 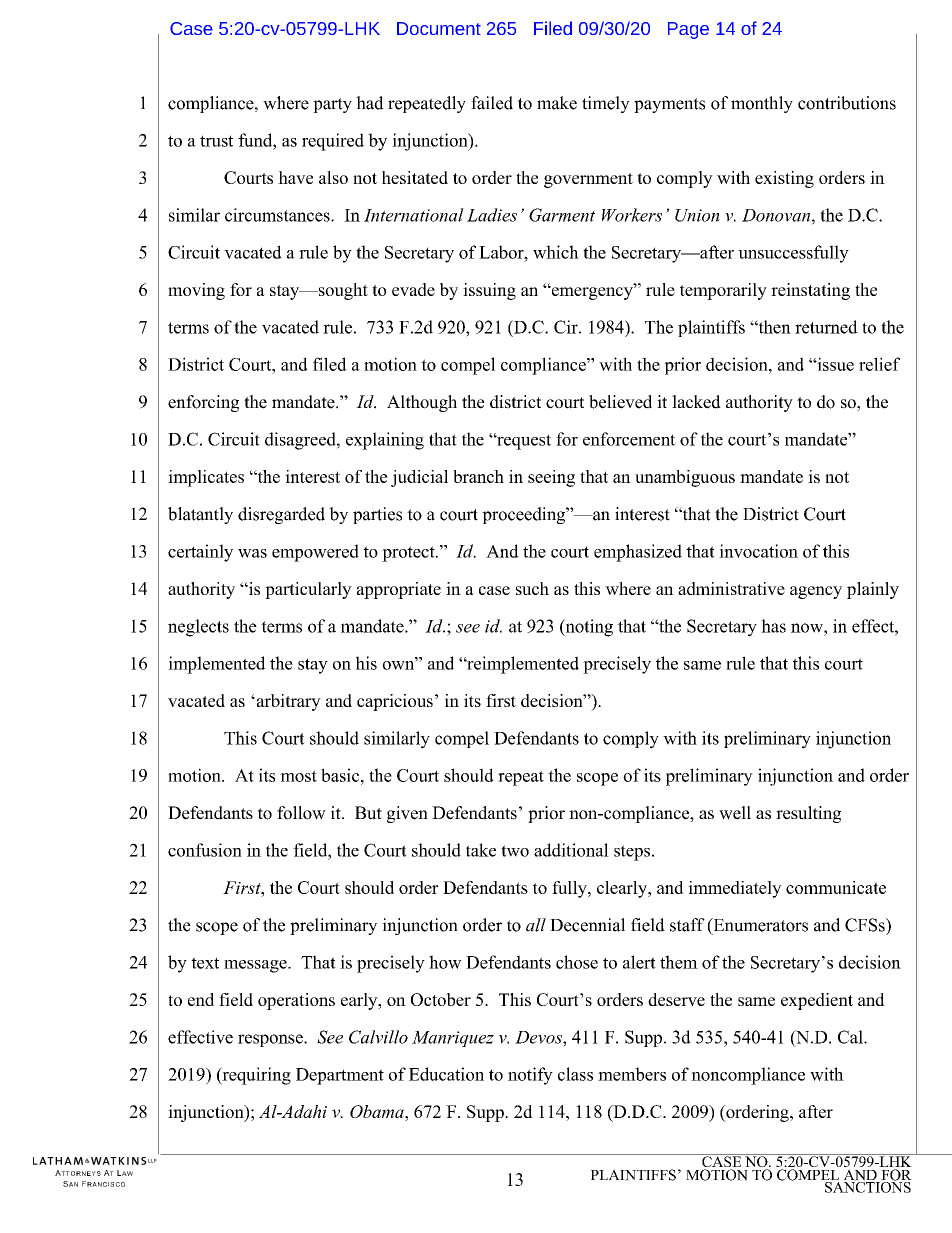 I want to click on issuing, so click(x=489, y=291).
